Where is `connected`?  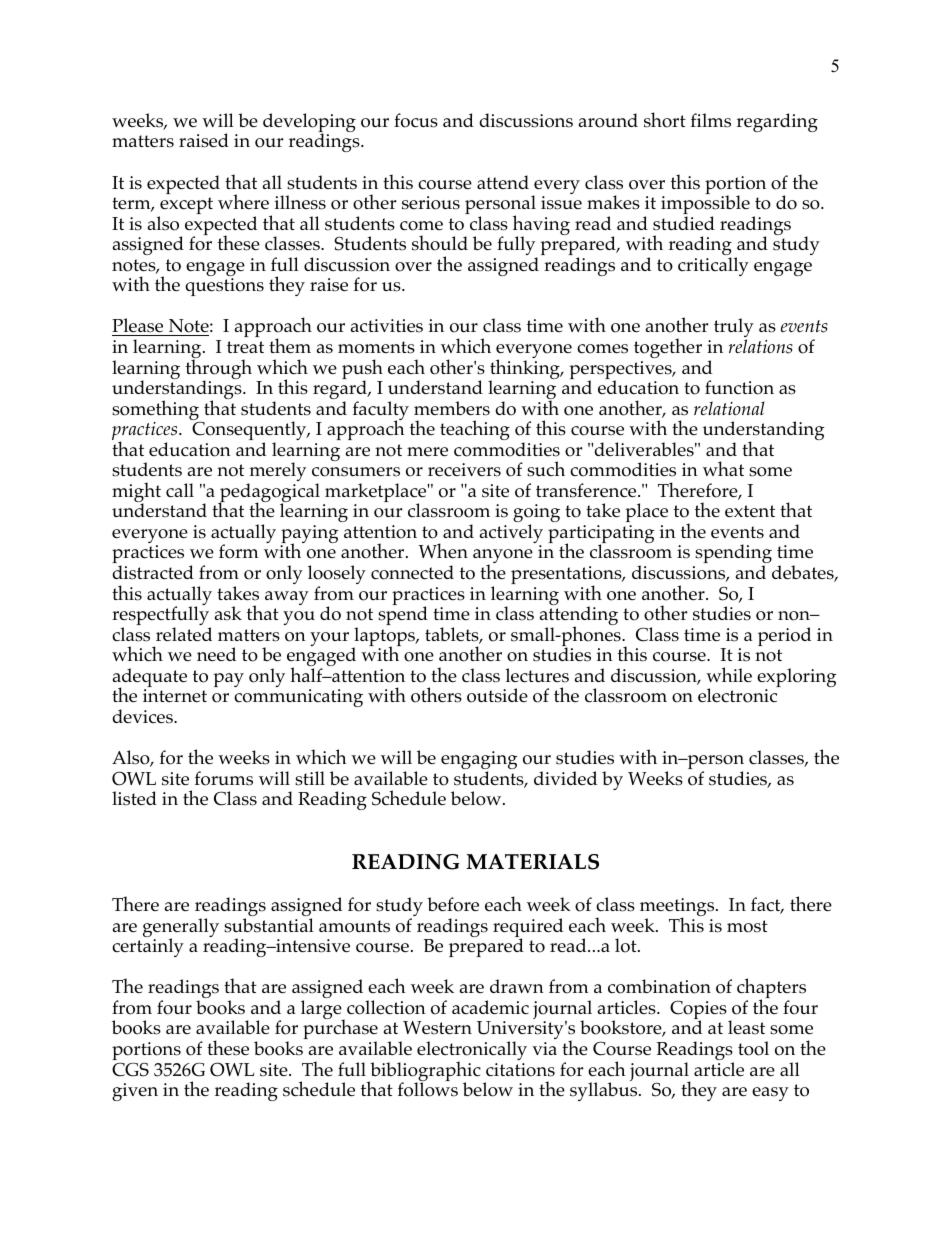
connected is located at coordinates (412, 572).
